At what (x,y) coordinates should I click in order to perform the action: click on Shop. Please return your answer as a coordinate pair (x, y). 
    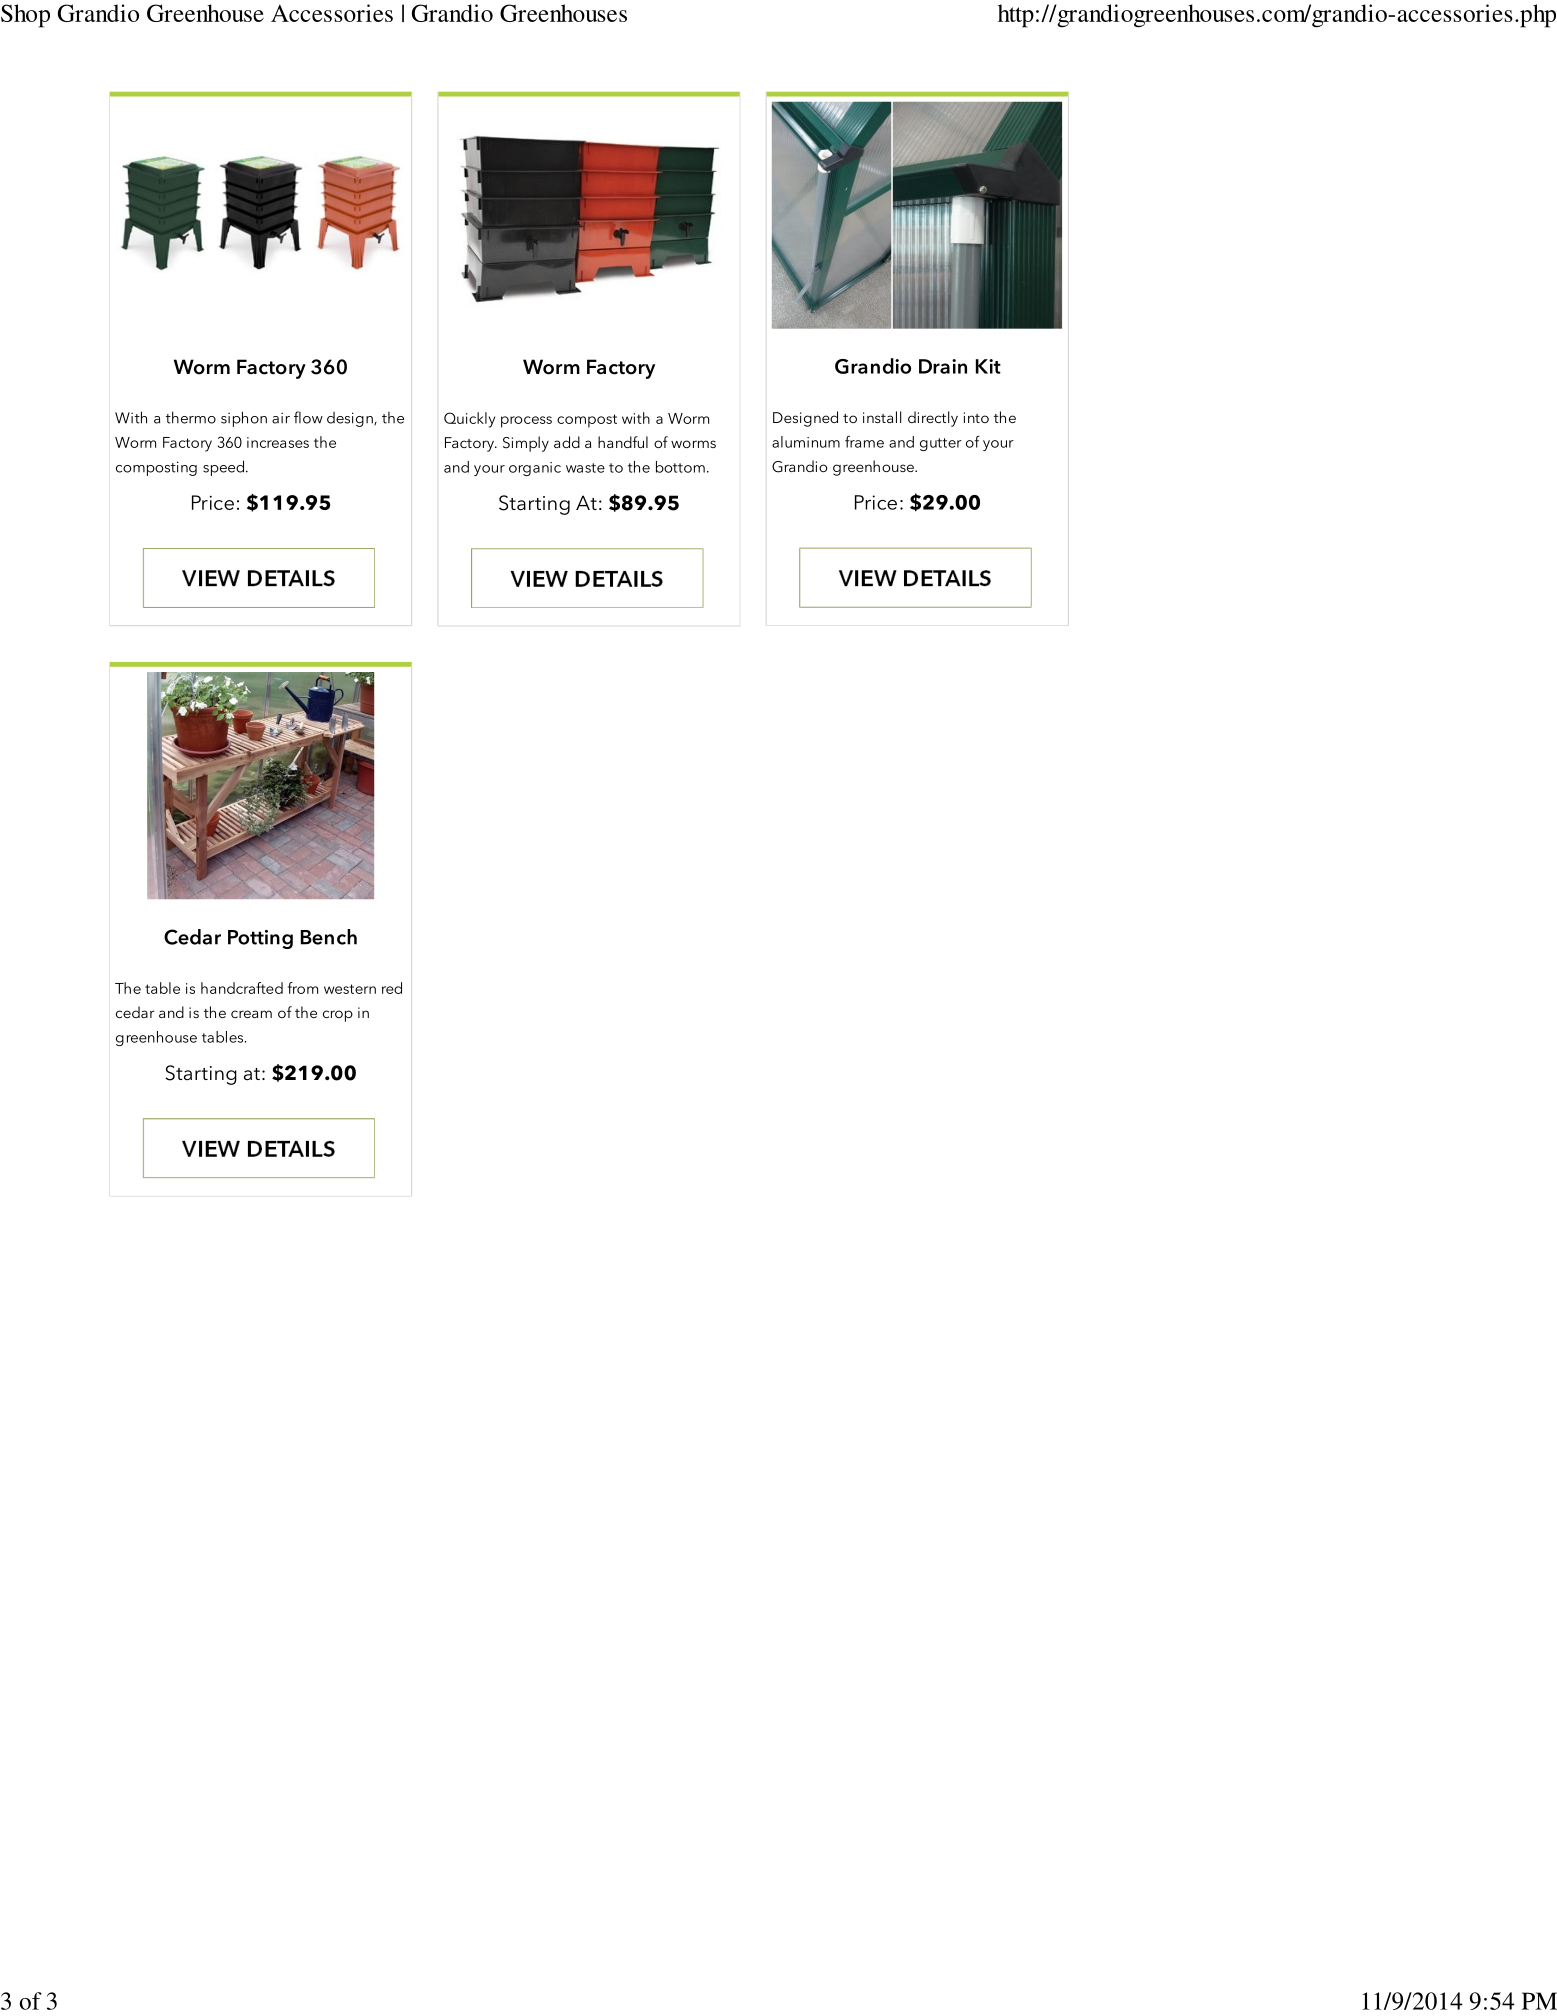
    Looking at the image, I should click on (25, 16).
